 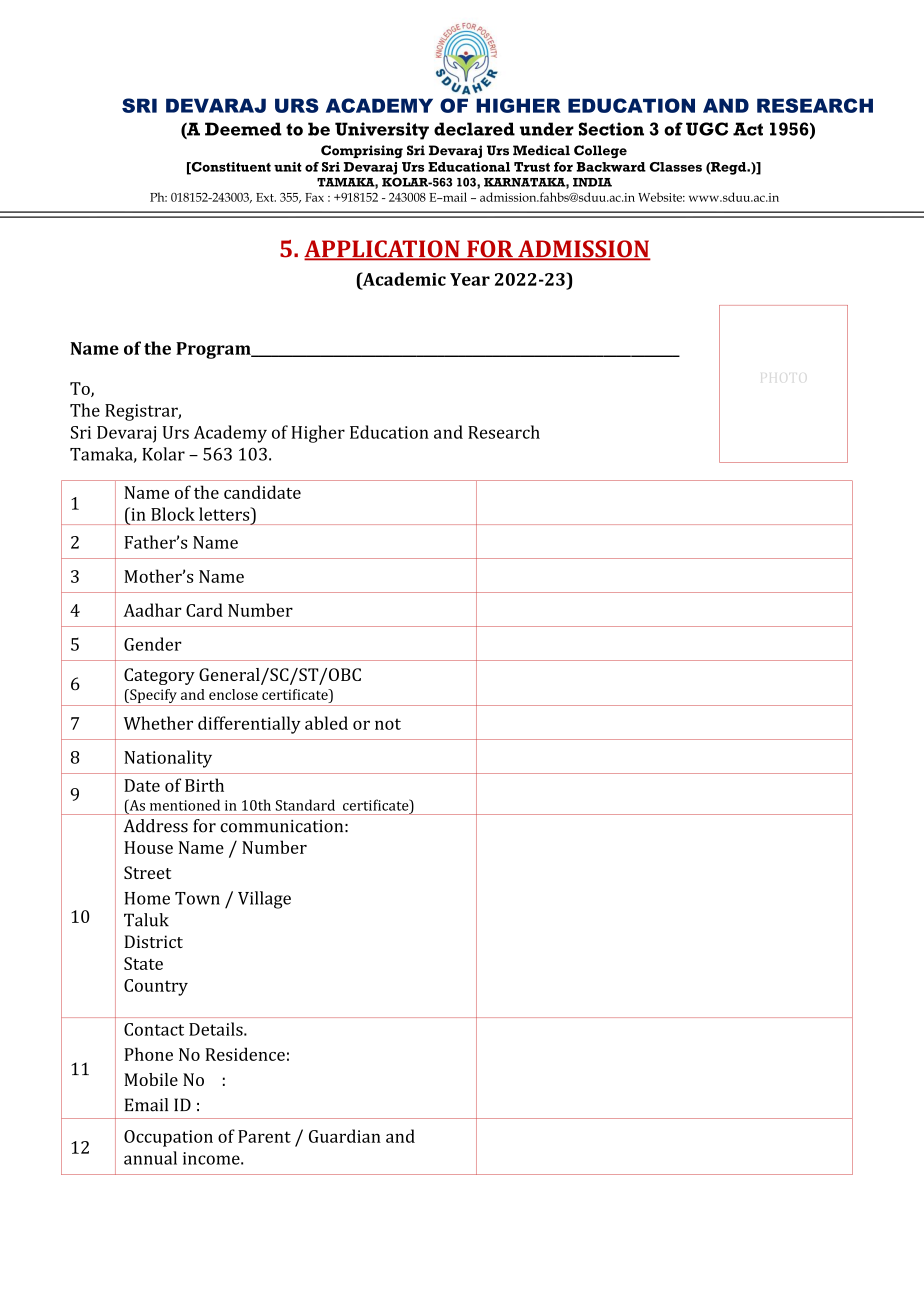 What do you see at coordinates (264, 1136) in the image?
I see `Parent` at bounding box center [264, 1136].
